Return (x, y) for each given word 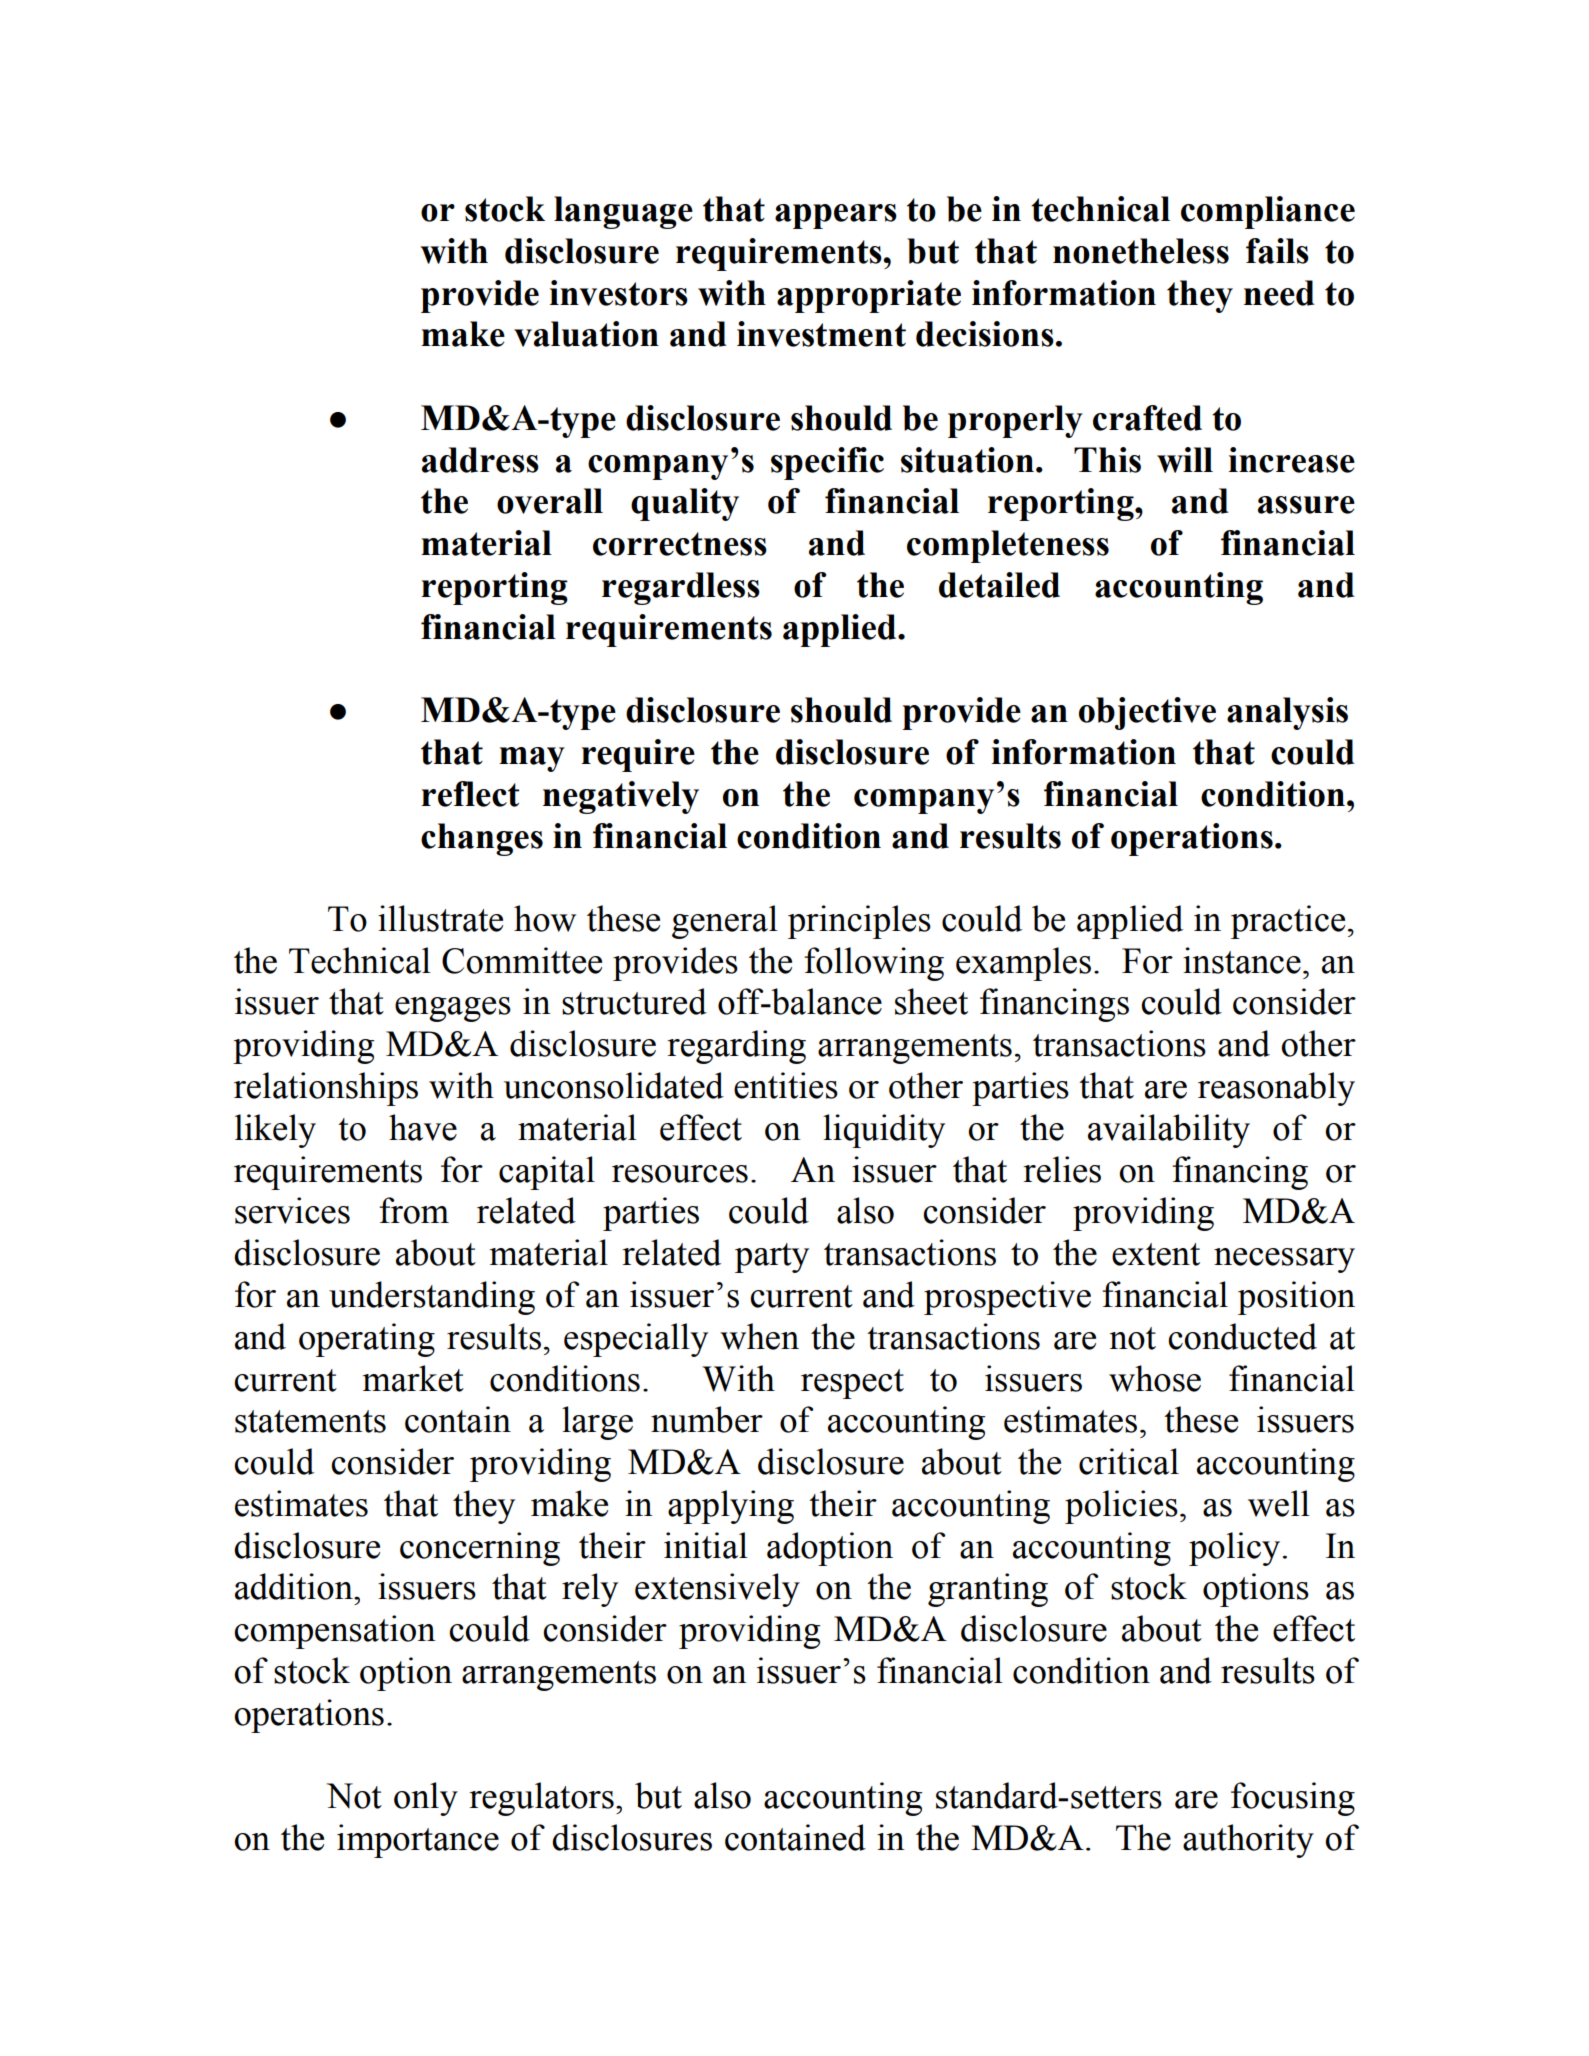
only (426, 1799)
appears (836, 216)
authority (1248, 1841)
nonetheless (1141, 251)
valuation (586, 334)
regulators (541, 1799)
